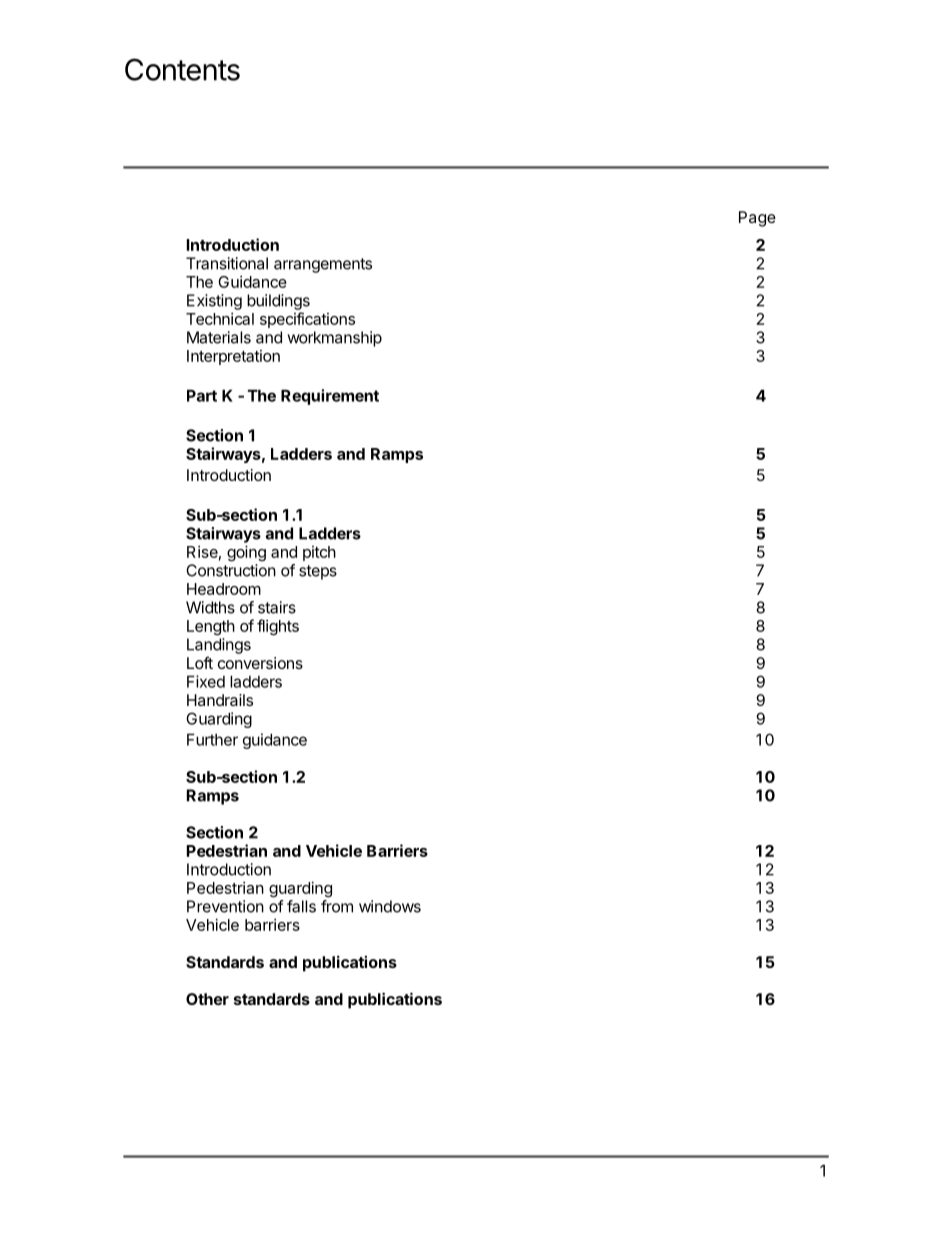 The height and width of the screenshot is (1233, 952). What do you see at coordinates (207, 999) in the screenshot?
I see `Other` at bounding box center [207, 999].
